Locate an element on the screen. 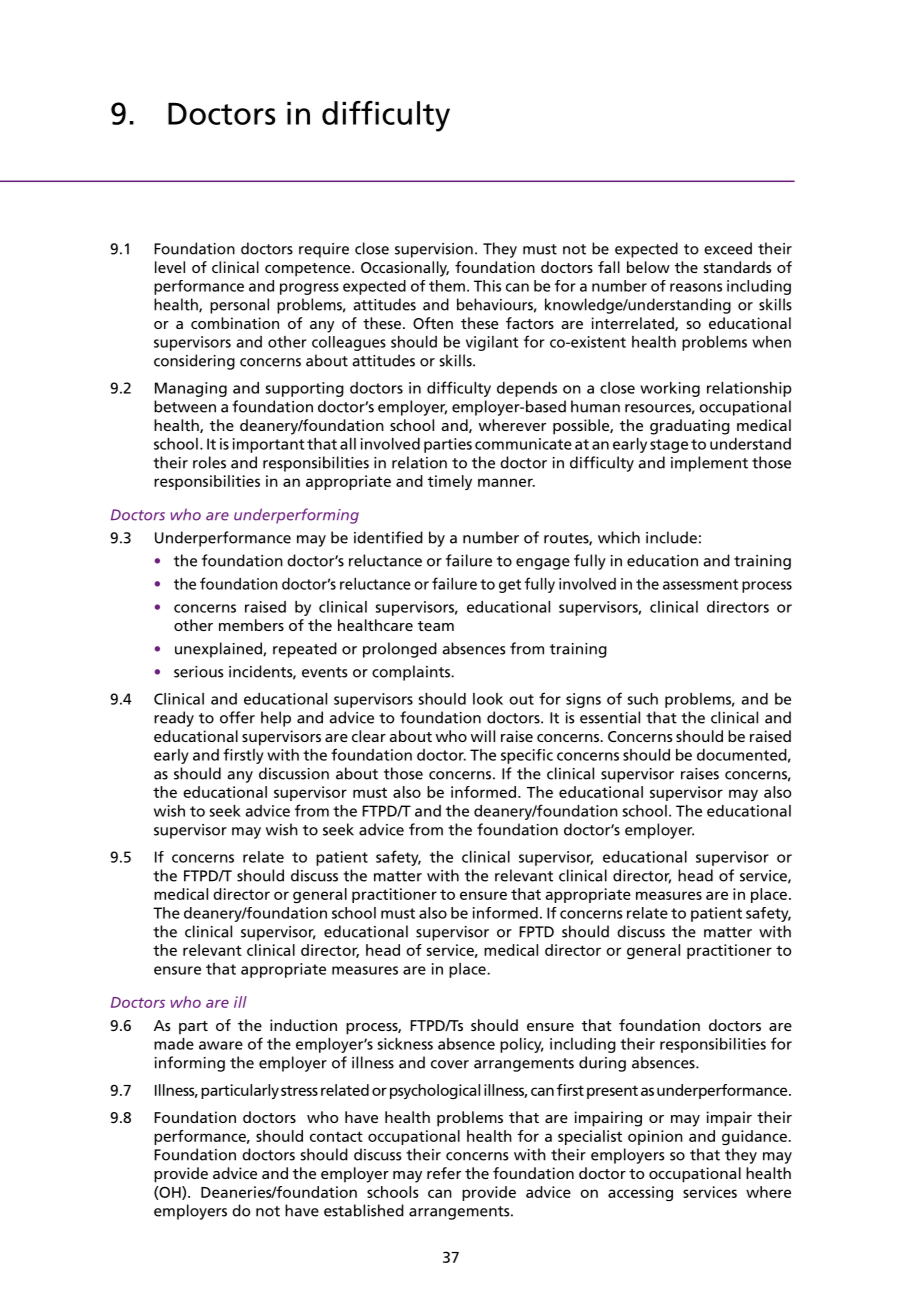 This screenshot has width=924, height=1308. during is located at coordinates (602, 1064).
